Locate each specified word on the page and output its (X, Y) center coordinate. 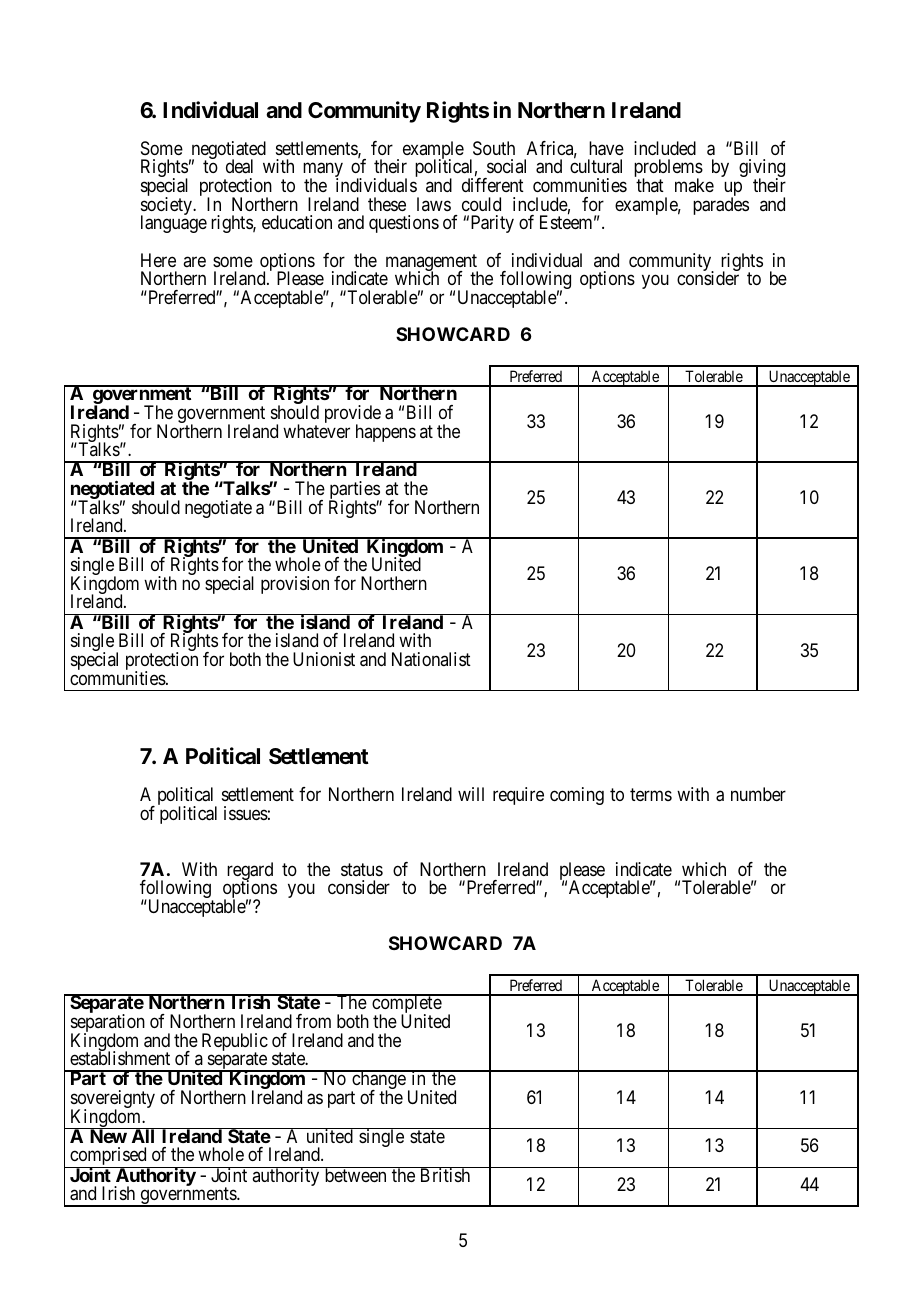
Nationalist (431, 659)
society (167, 207)
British (445, 1174)
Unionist (324, 659)
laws (434, 204)
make (694, 185)
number (758, 794)
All (143, 1135)
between (355, 1174)
